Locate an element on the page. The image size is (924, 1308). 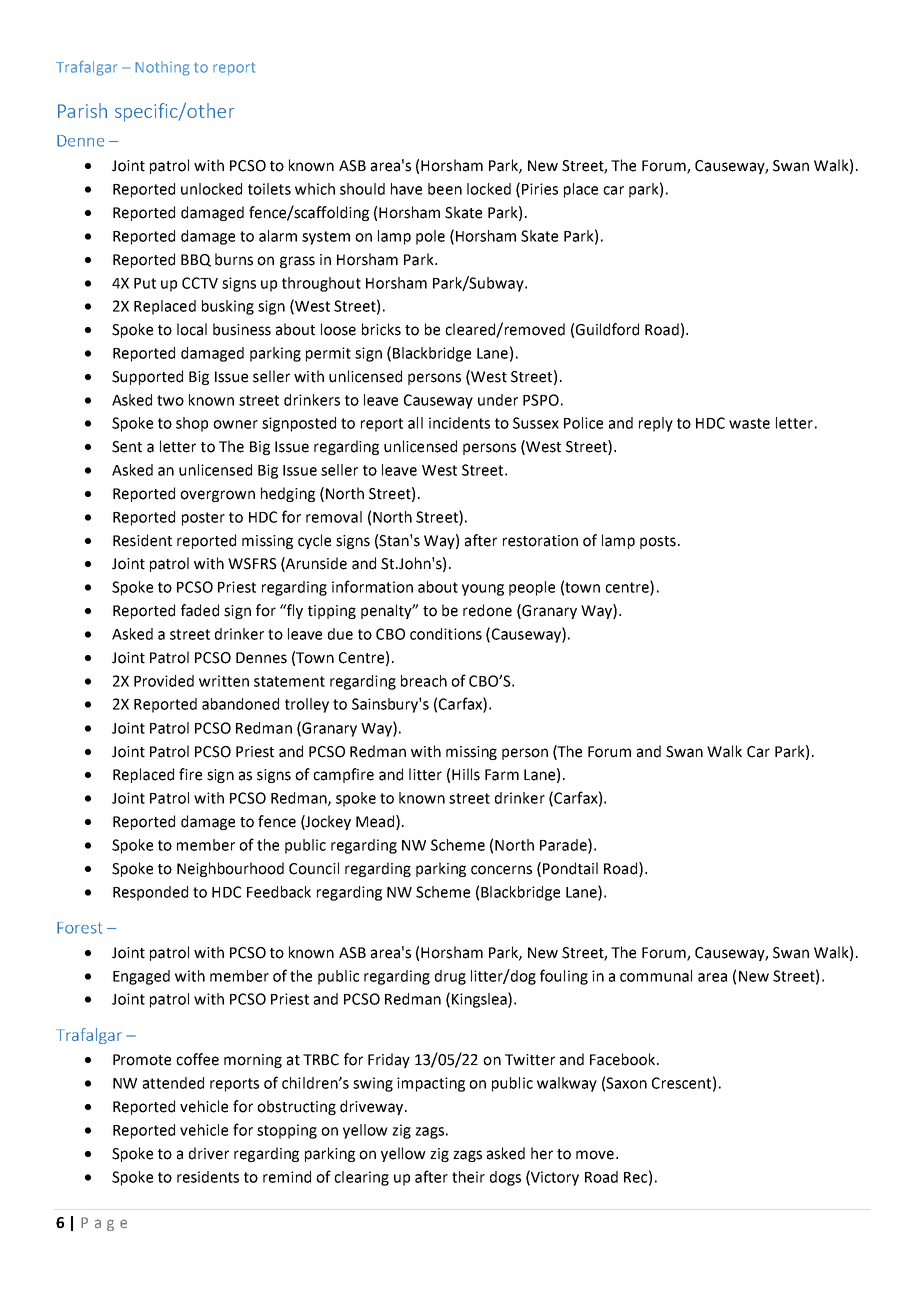
Farm is located at coordinates (502, 775).
